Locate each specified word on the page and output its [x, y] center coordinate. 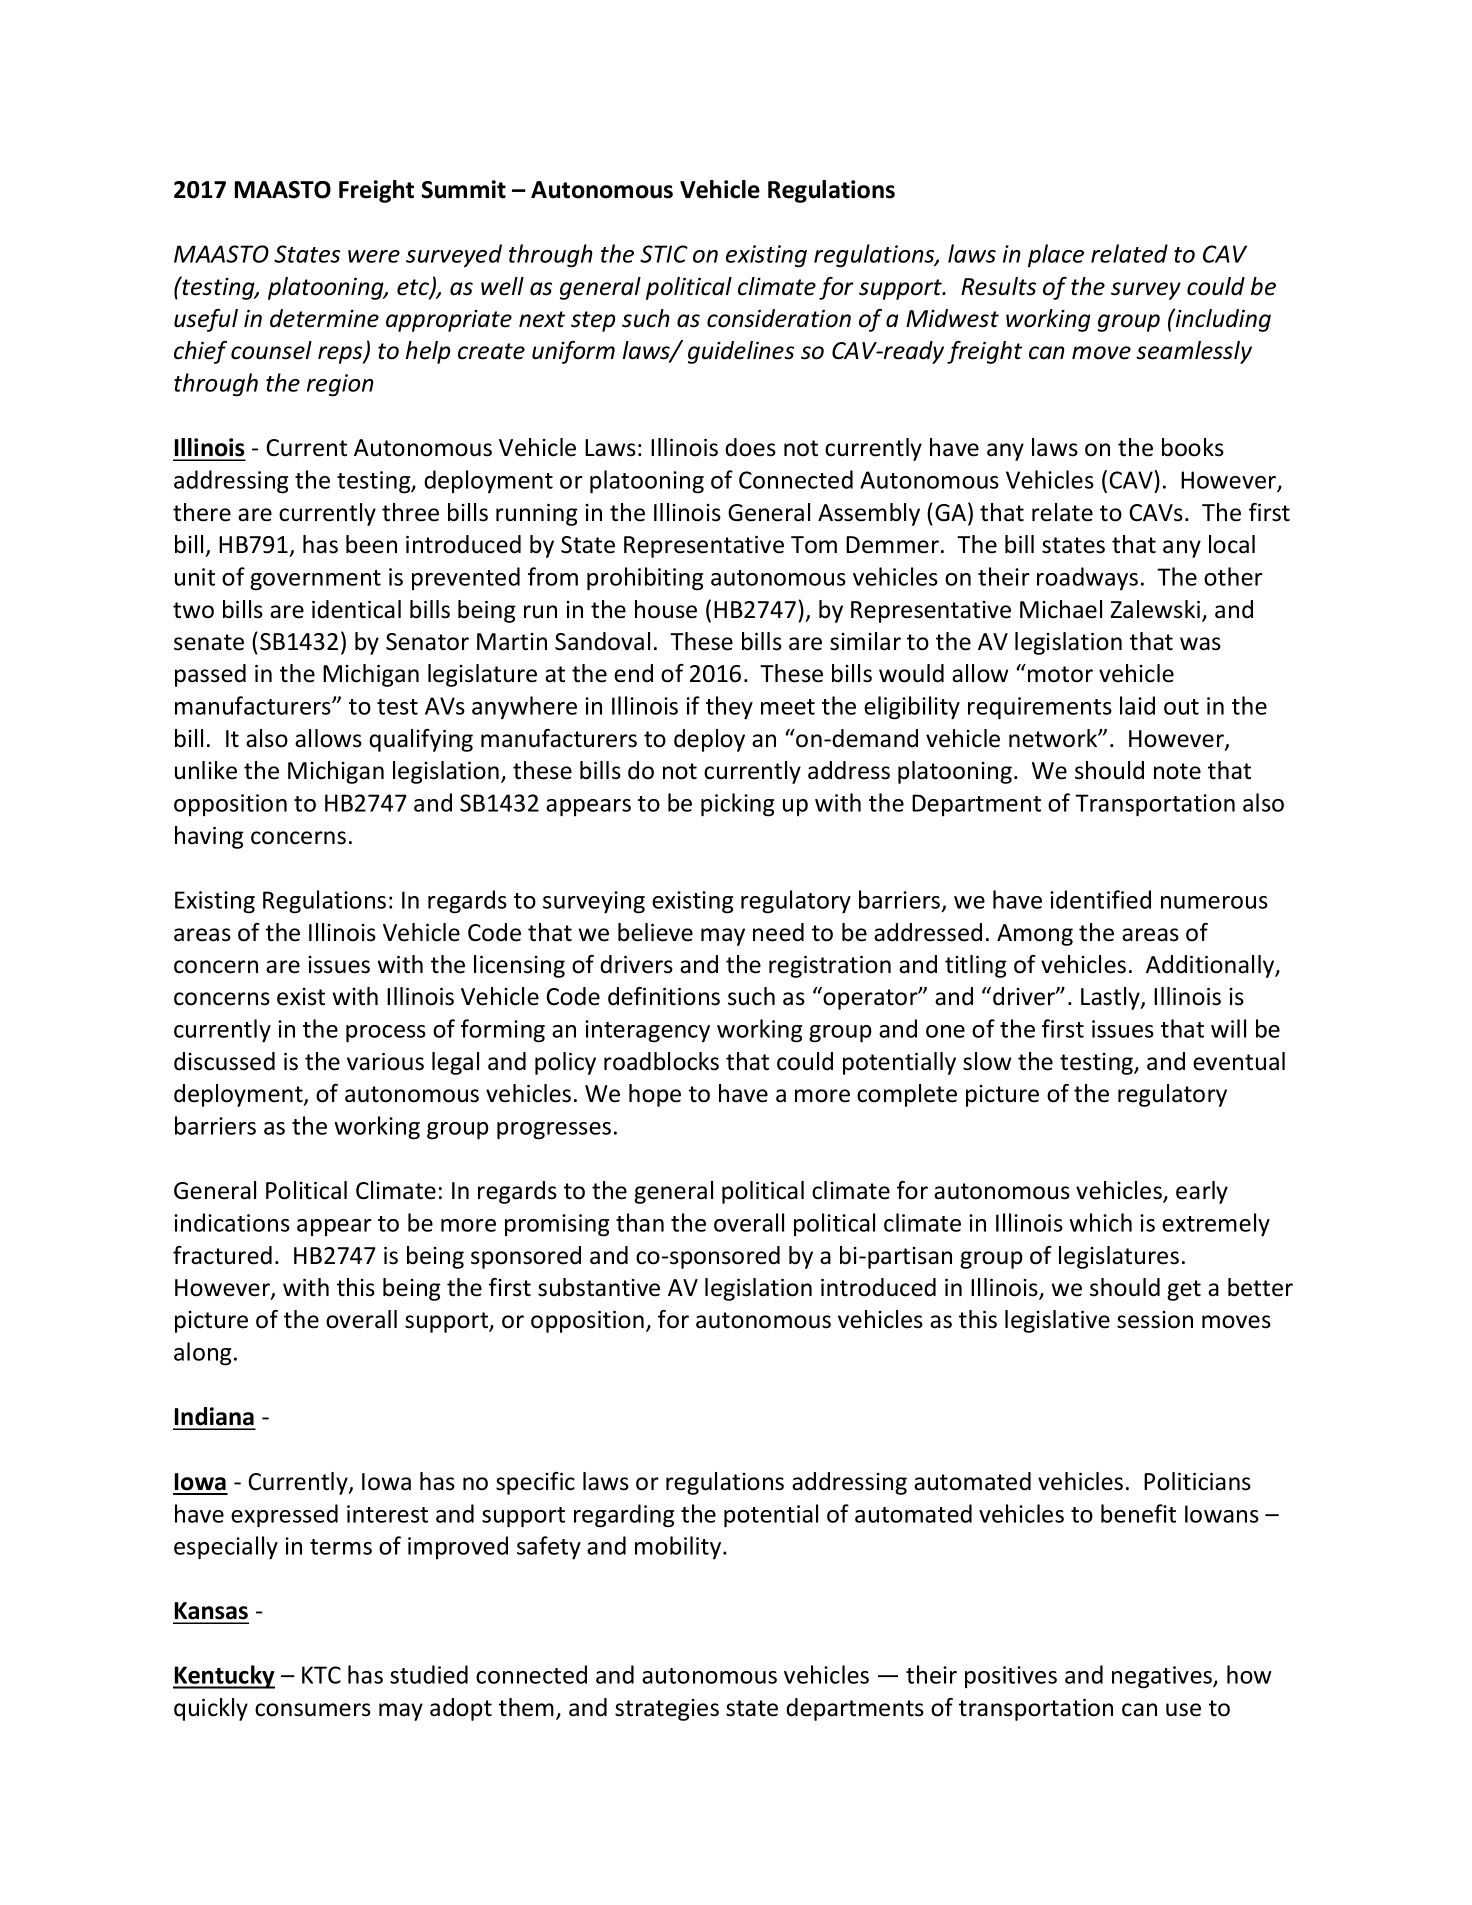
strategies [667, 1710]
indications [232, 1222]
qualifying [421, 740]
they [729, 708]
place [1056, 255]
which [1100, 1222]
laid [1137, 705]
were [374, 256]
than [640, 1222]
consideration [779, 318]
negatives [1163, 1677]
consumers [313, 1710]
